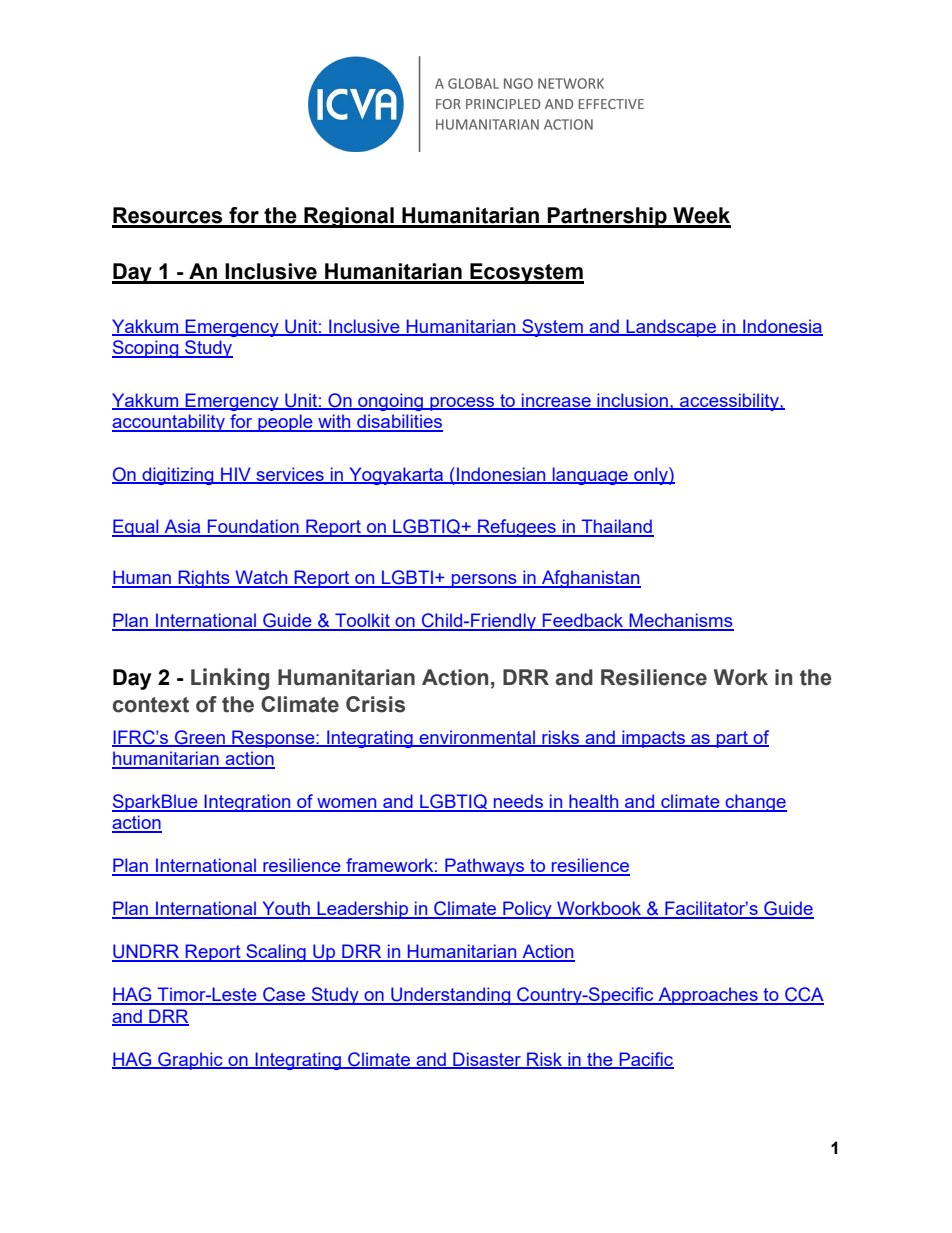 This image has height=1233, width=952. What do you see at coordinates (200, 738) in the image?
I see `Green` at bounding box center [200, 738].
